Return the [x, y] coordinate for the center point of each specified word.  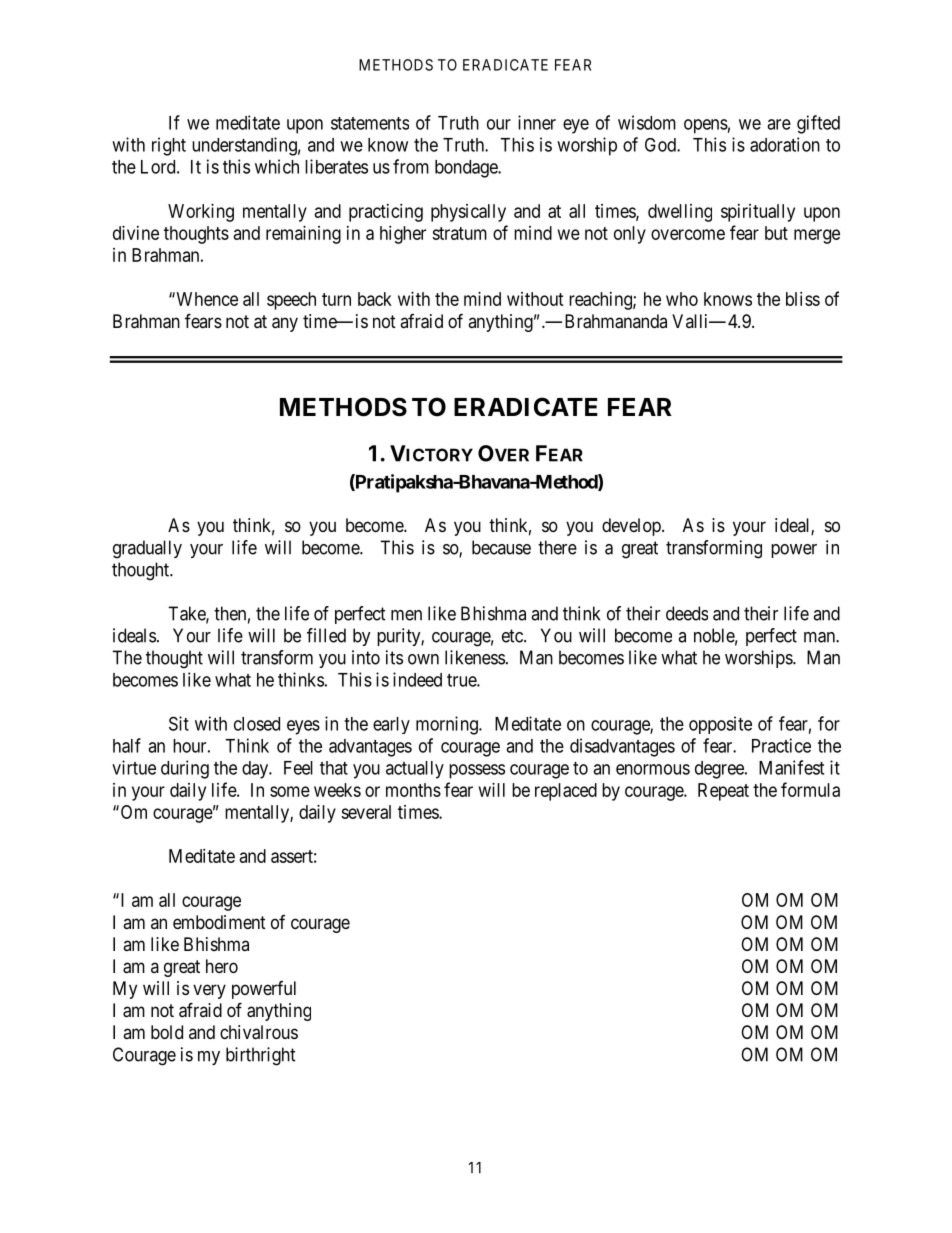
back [375, 299]
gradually [147, 549]
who [682, 299]
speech [291, 301]
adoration [785, 144]
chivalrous [259, 1032]
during [185, 769]
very [209, 991]
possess [477, 771]
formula [810, 789]
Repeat [723, 792]
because [501, 547]
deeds [687, 613]
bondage [467, 169]
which [277, 166]
